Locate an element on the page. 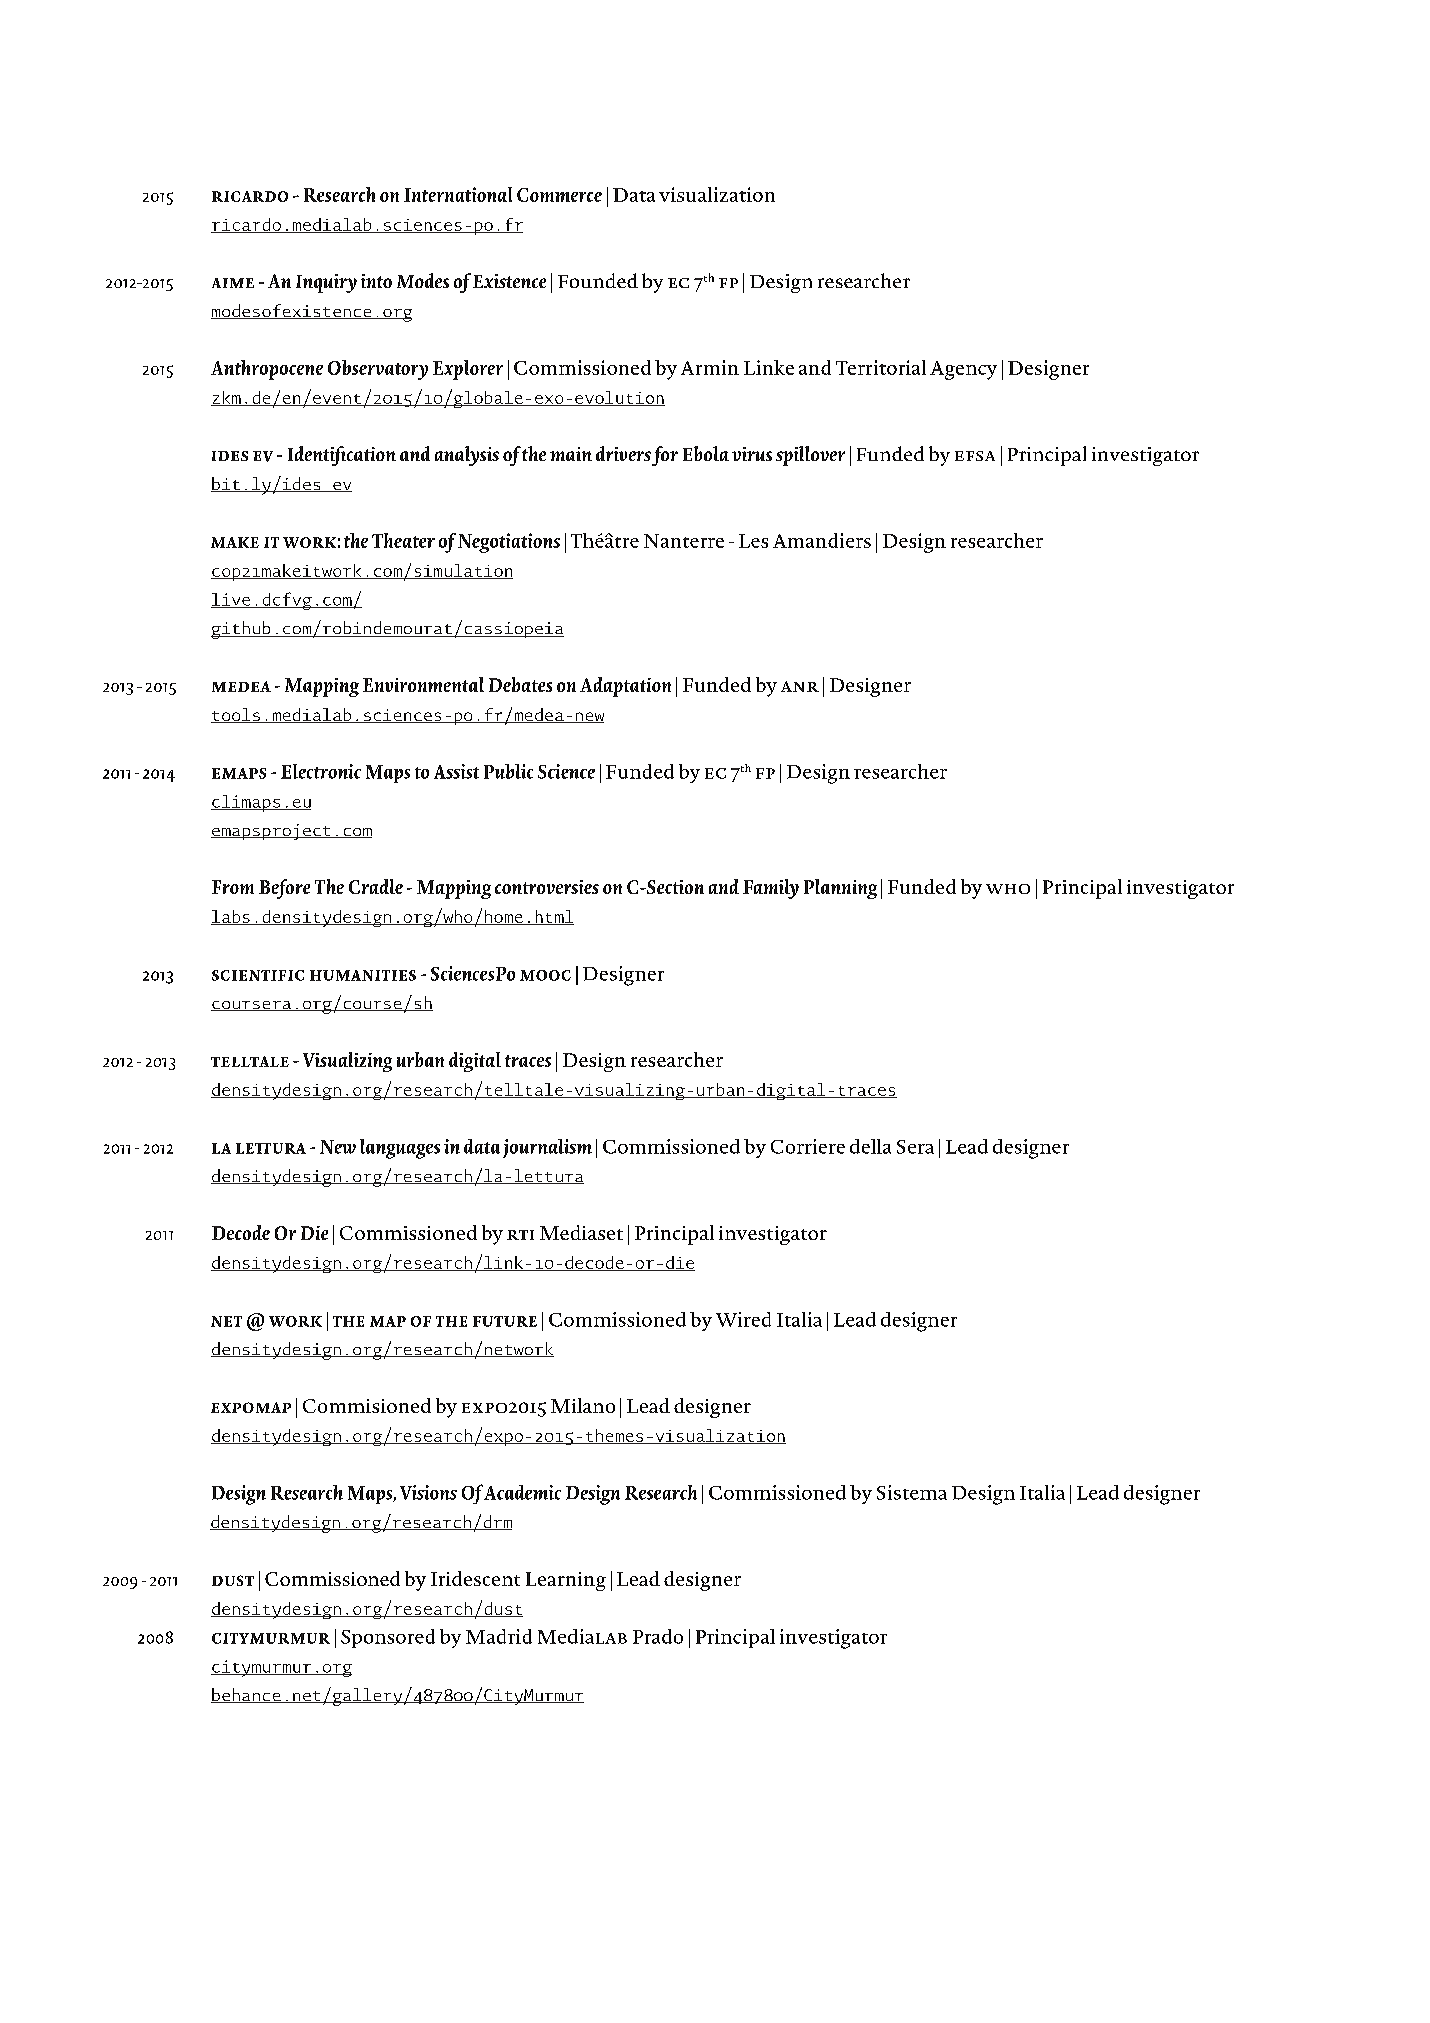 This image has height=2023, width=1430. Adaptation is located at coordinates (625, 687).
